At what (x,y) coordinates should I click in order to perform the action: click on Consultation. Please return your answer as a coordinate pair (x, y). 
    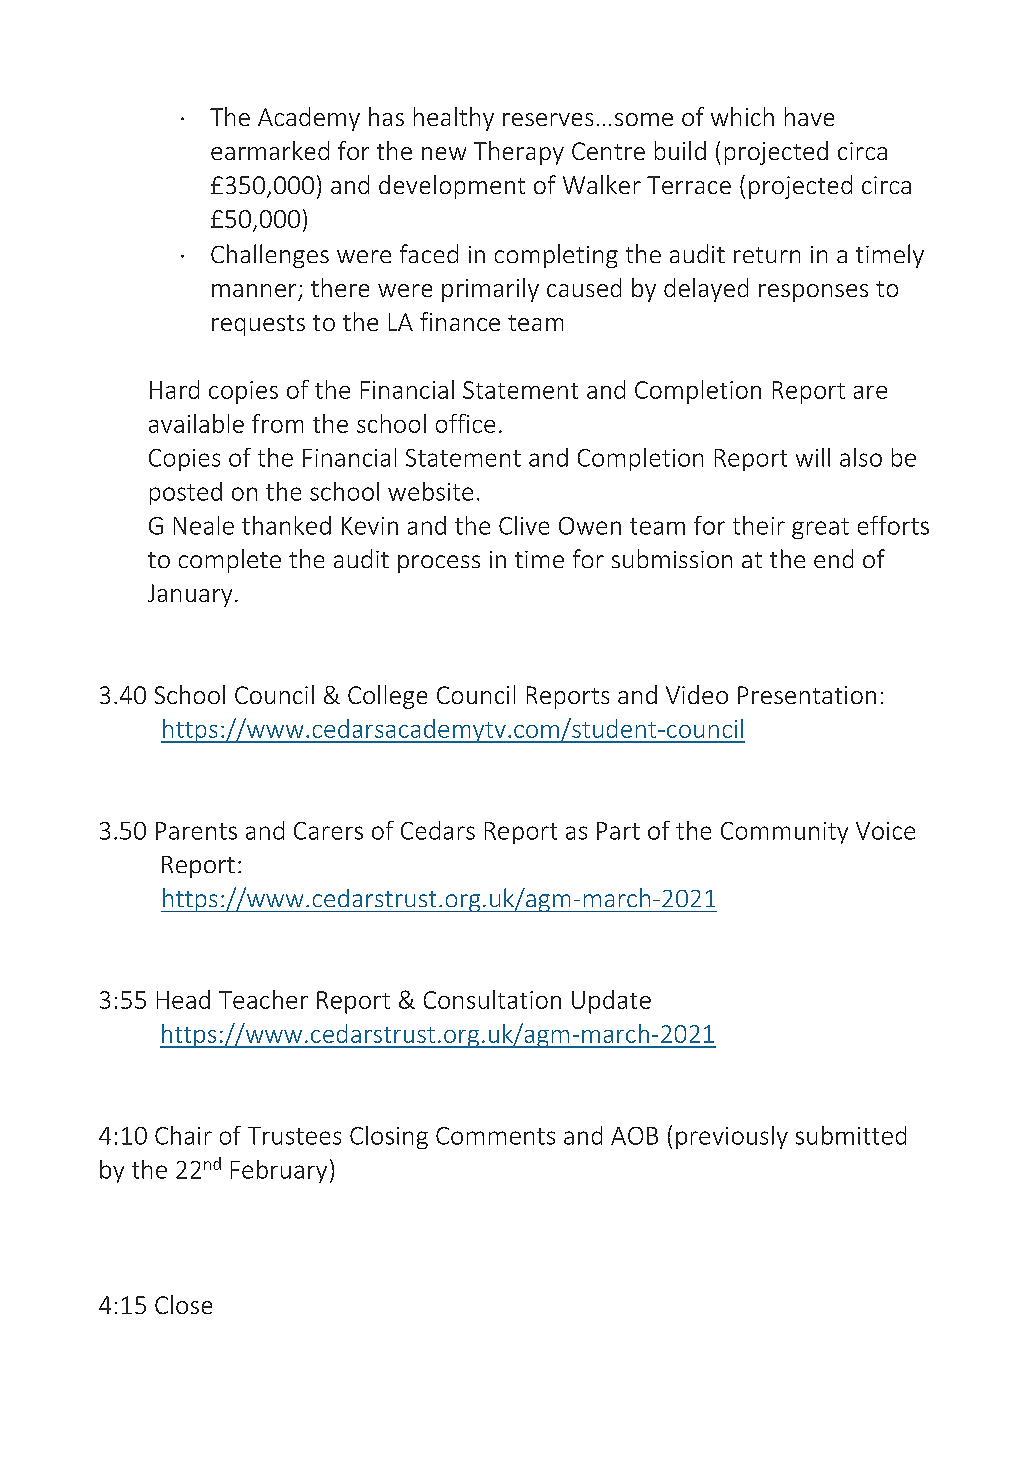
    Looking at the image, I should click on (492, 999).
